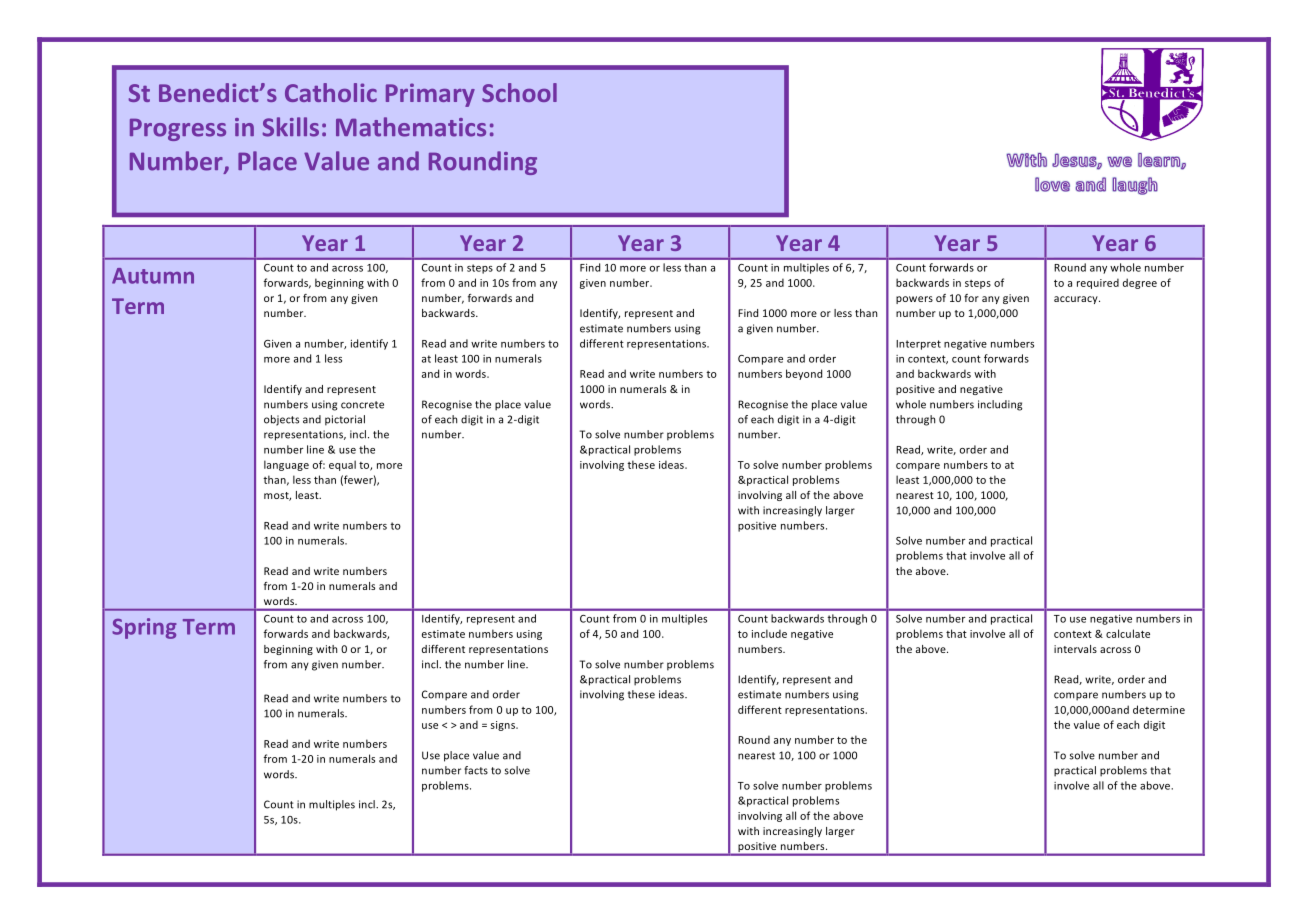 Image resolution: width=1308 pixels, height=924 pixels. Describe the element at coordinates (476, 770) in the screenshot. I see `facts` at that location.
